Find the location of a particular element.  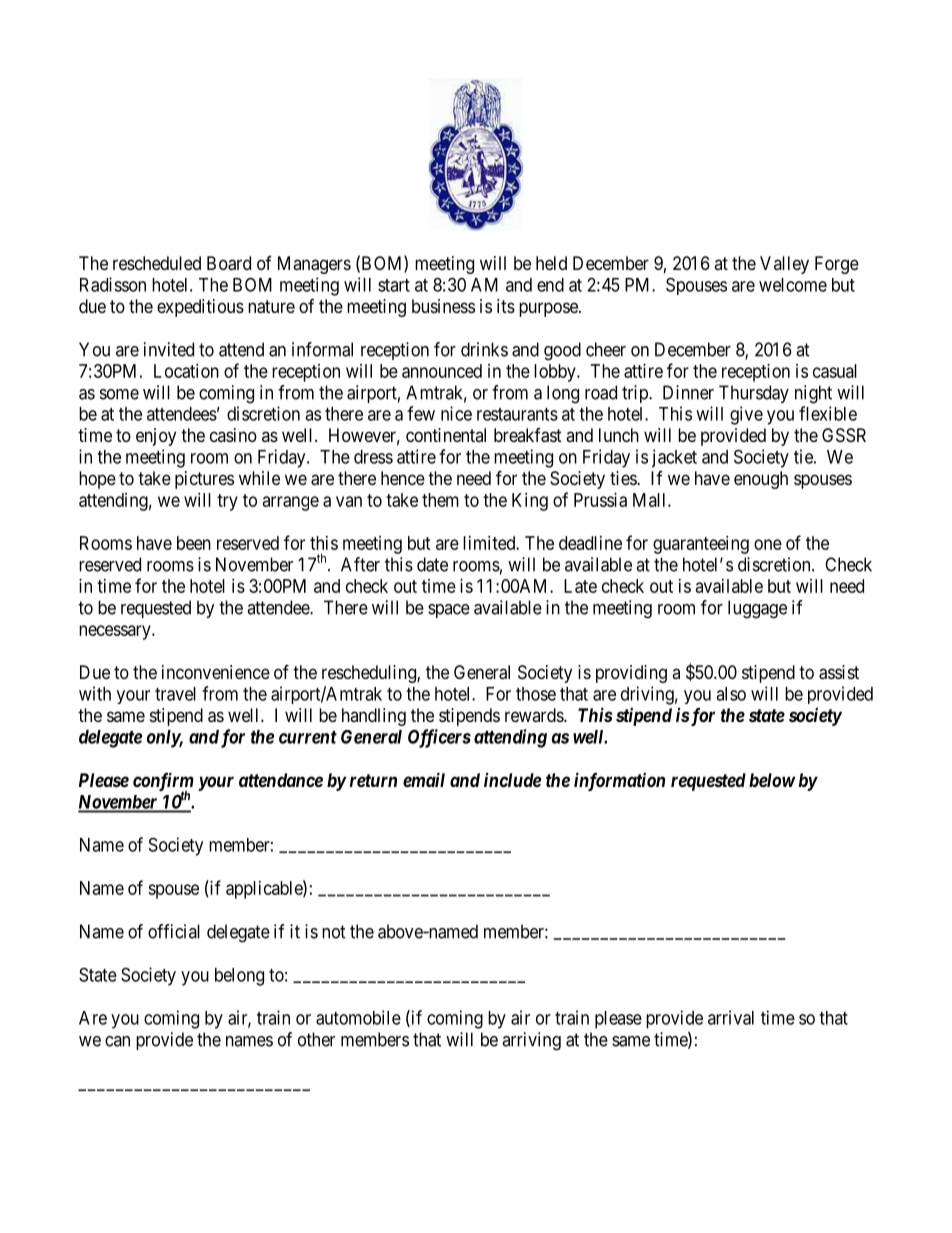

Officers is located at coordinates (439, 738).
